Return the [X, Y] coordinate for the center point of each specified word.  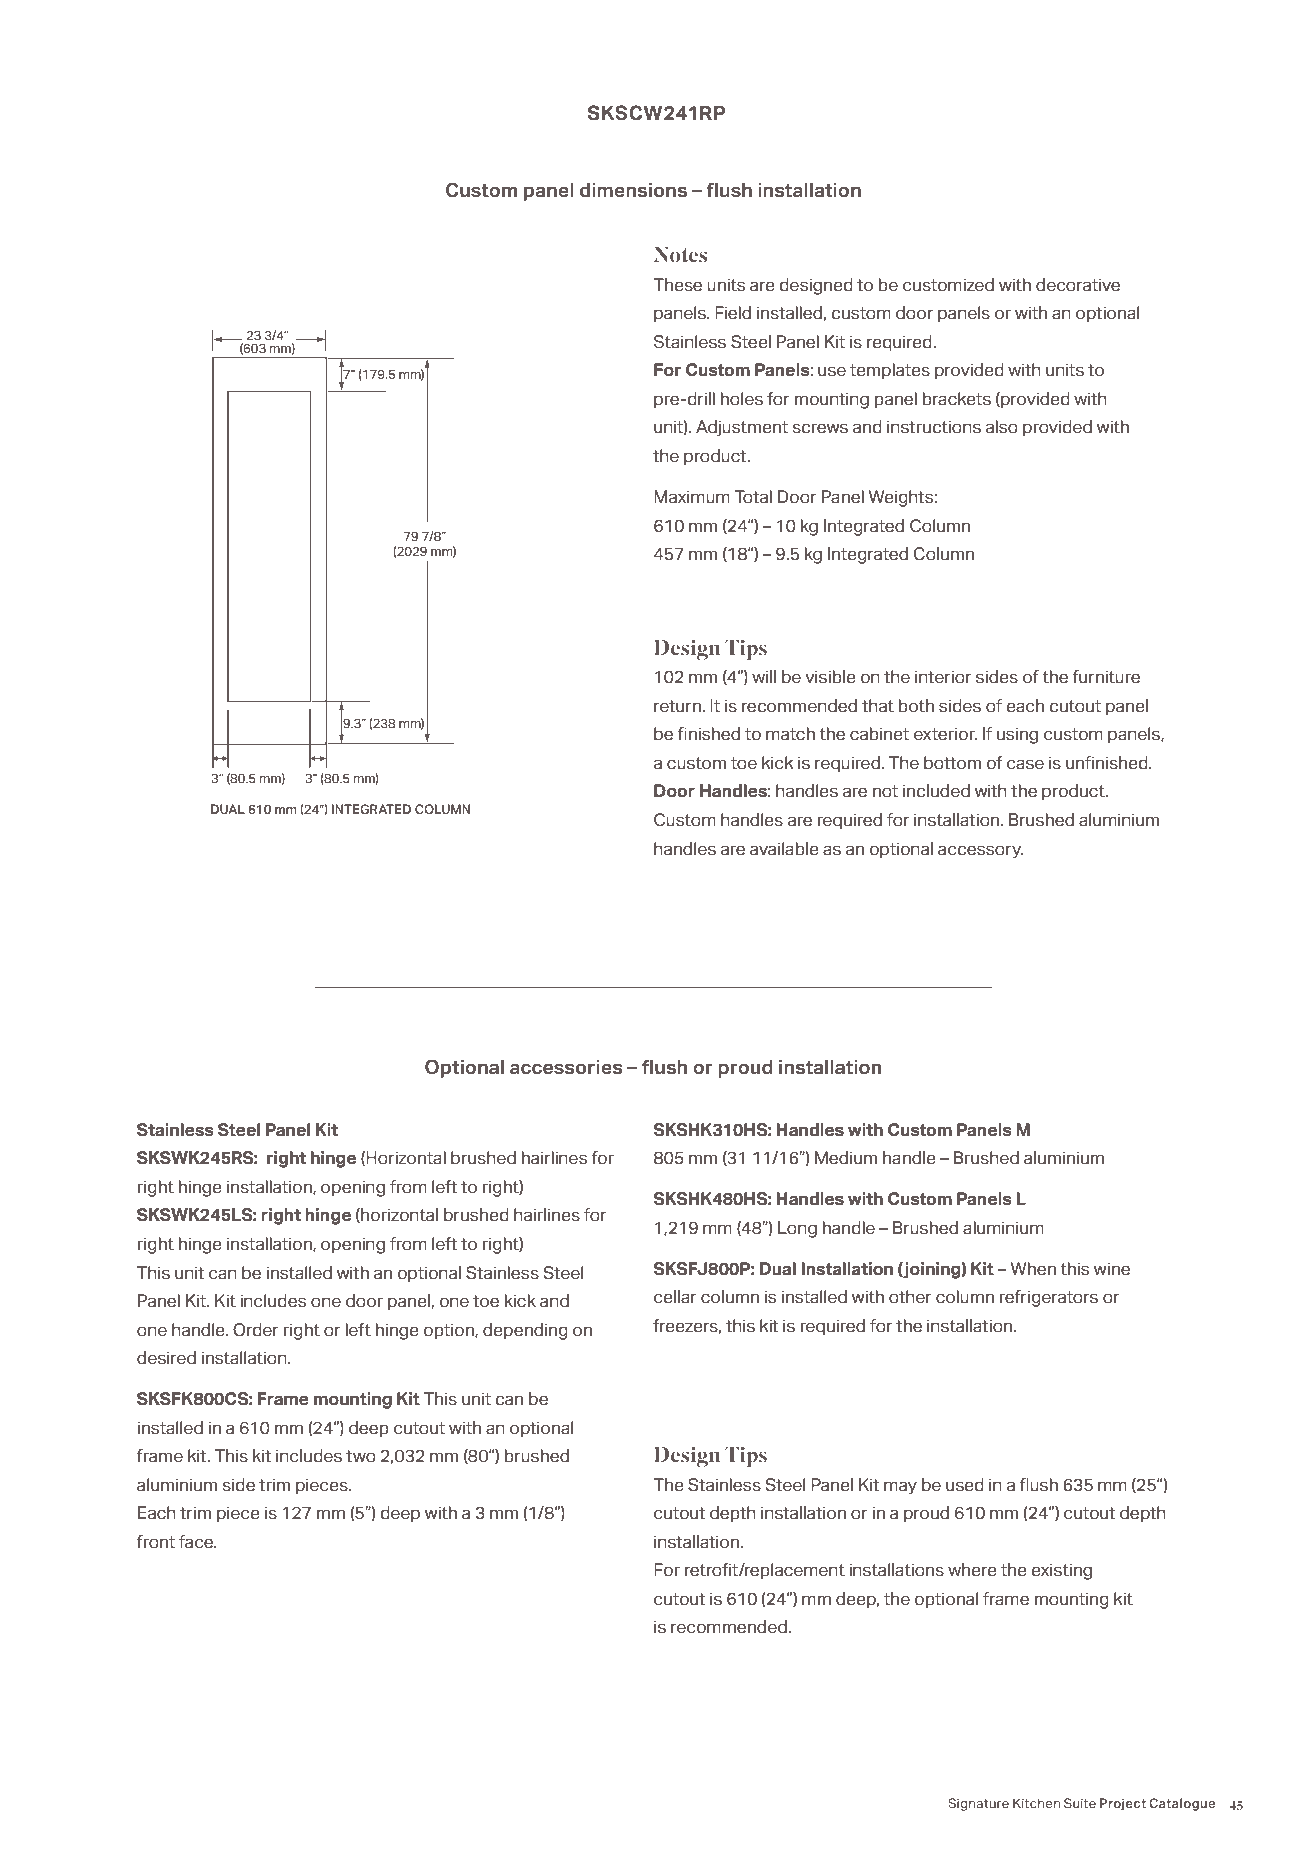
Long [797, 1229]
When [1033, 1269]
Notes [680, 254]
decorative [1078, 285]
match [790, 734]
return [678, 706]
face [197, 1542]
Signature [978, 1804]
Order [256, 1330]
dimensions [633, 190]
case [1025, 764]
